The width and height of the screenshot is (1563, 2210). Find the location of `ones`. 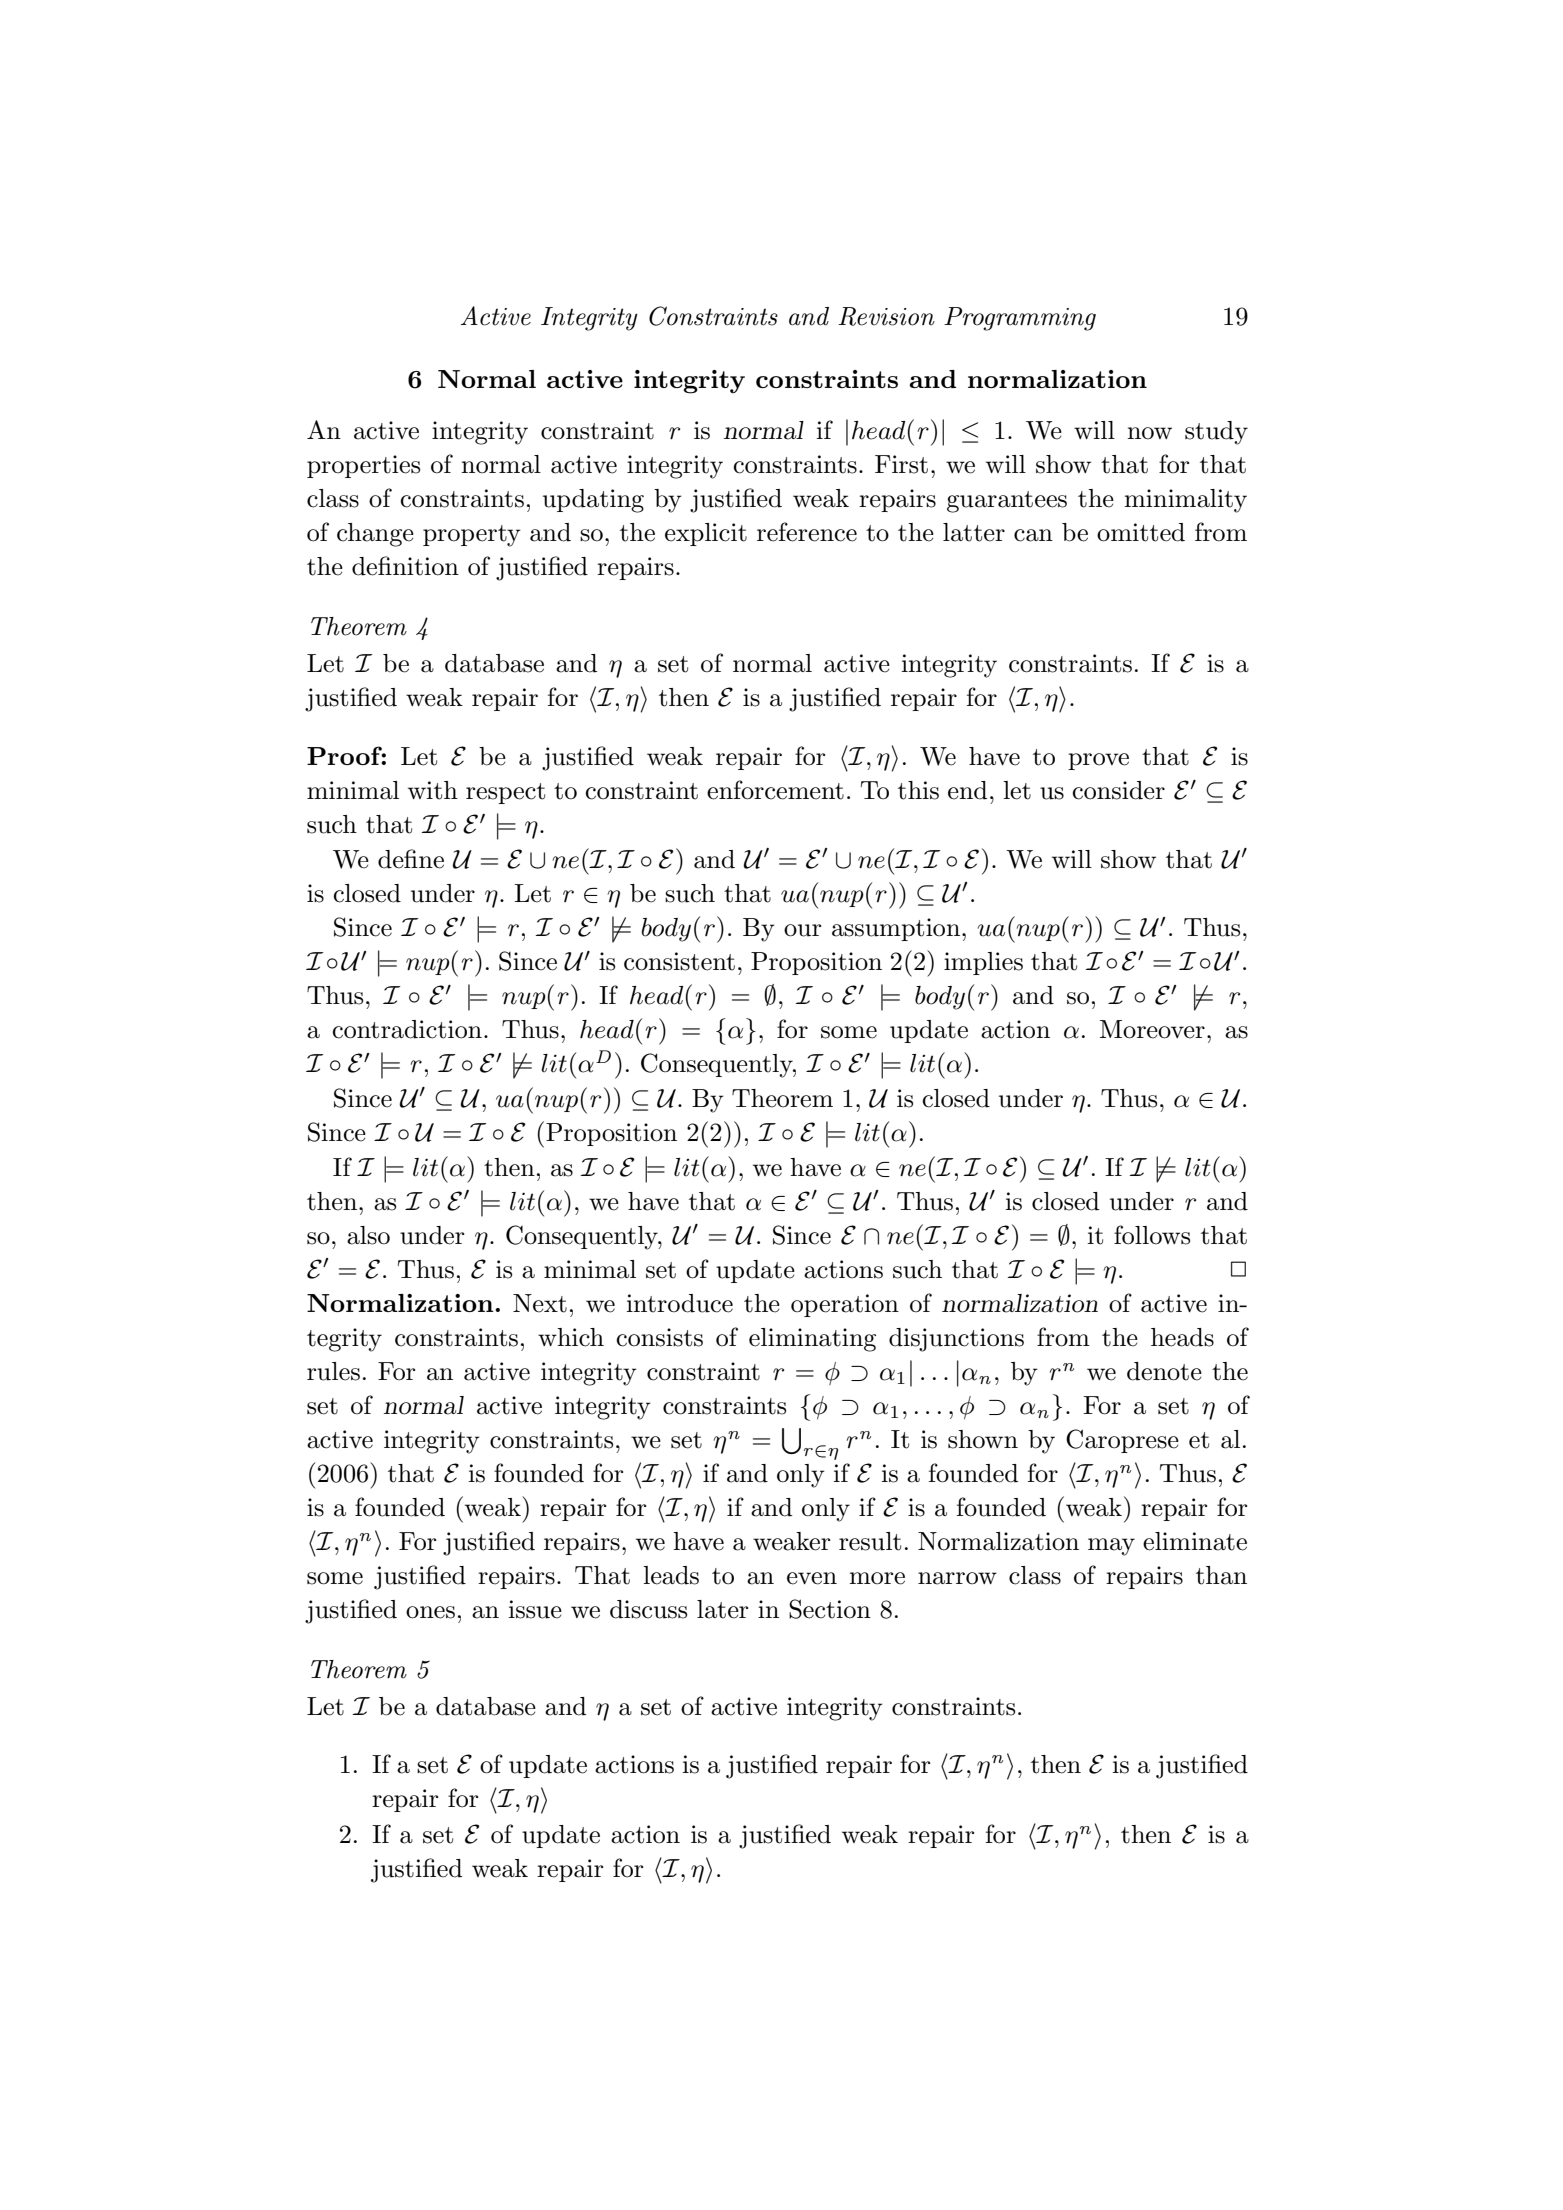

ones is located at coordinates (430, 1612).
